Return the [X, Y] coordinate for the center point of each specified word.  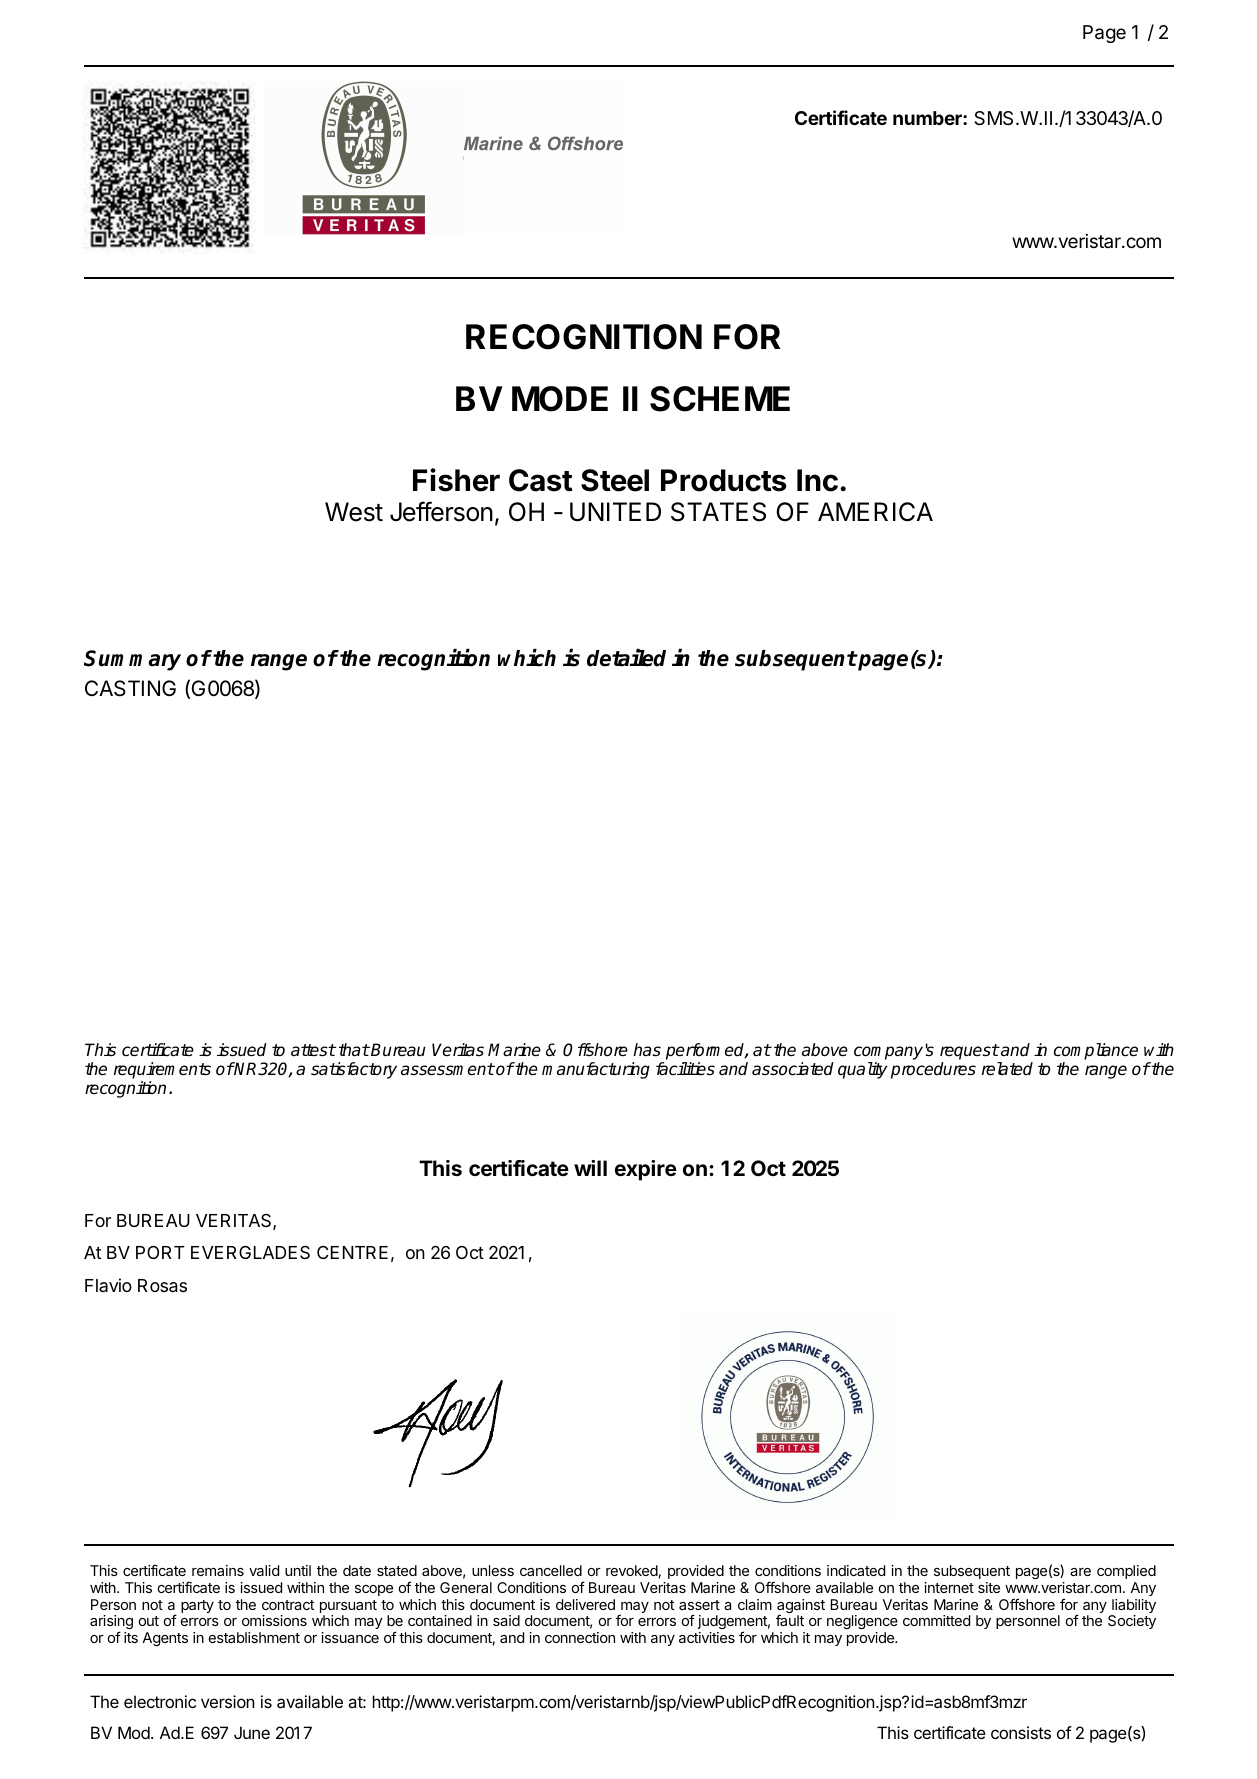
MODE [560, 399]
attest [313, 1050]
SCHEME [720, 399]
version [227, 1701]
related [1007, 1069]
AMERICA [875, 512]
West [354, 512]
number [928, 118]
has [647, 1050]
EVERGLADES [250, 1252]
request [969, 1052]
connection [580, 1637]
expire [646, 1170]
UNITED [615, 512]
